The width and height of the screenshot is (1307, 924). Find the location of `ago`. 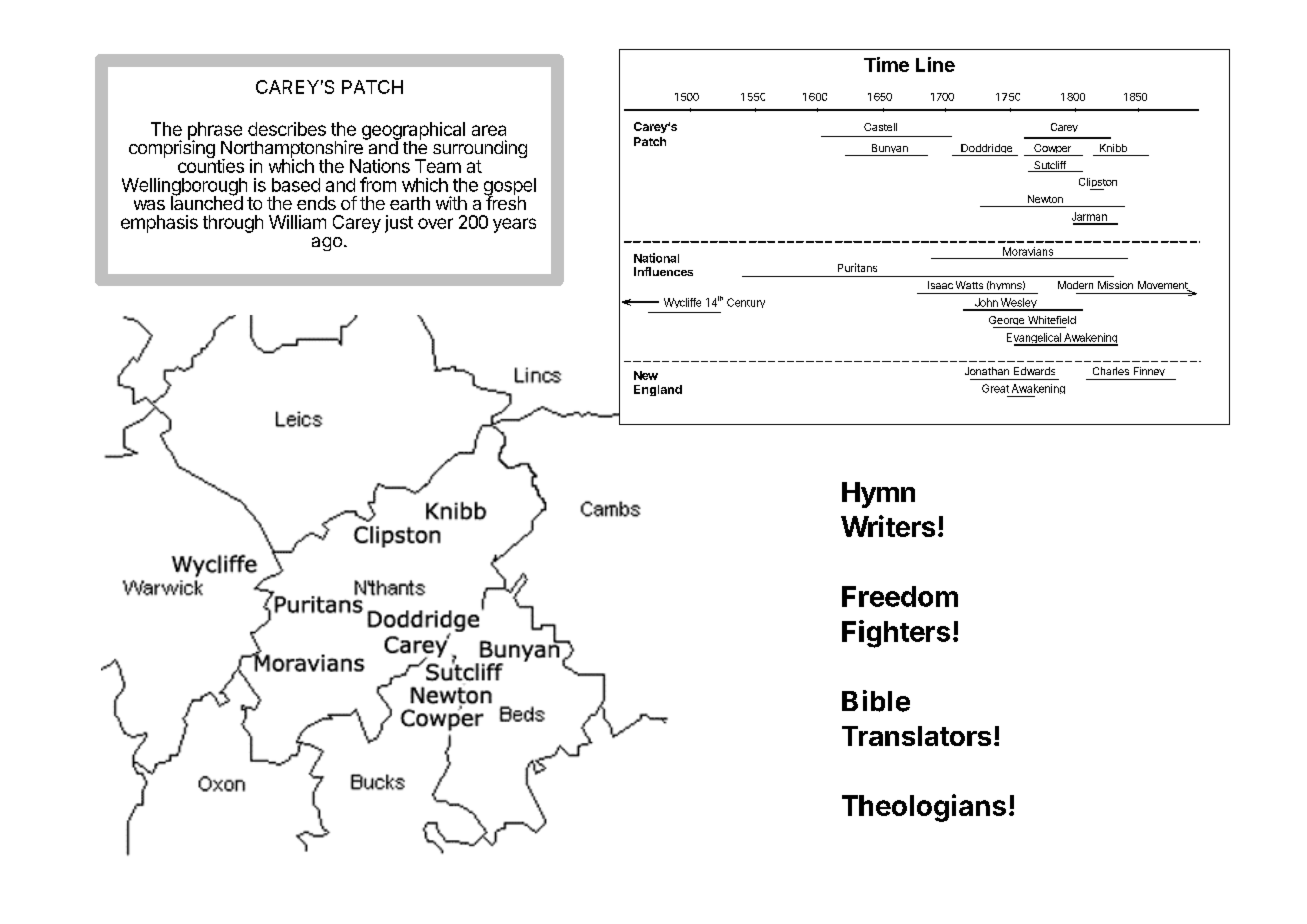

ago is located at coordinates (327, 244).
